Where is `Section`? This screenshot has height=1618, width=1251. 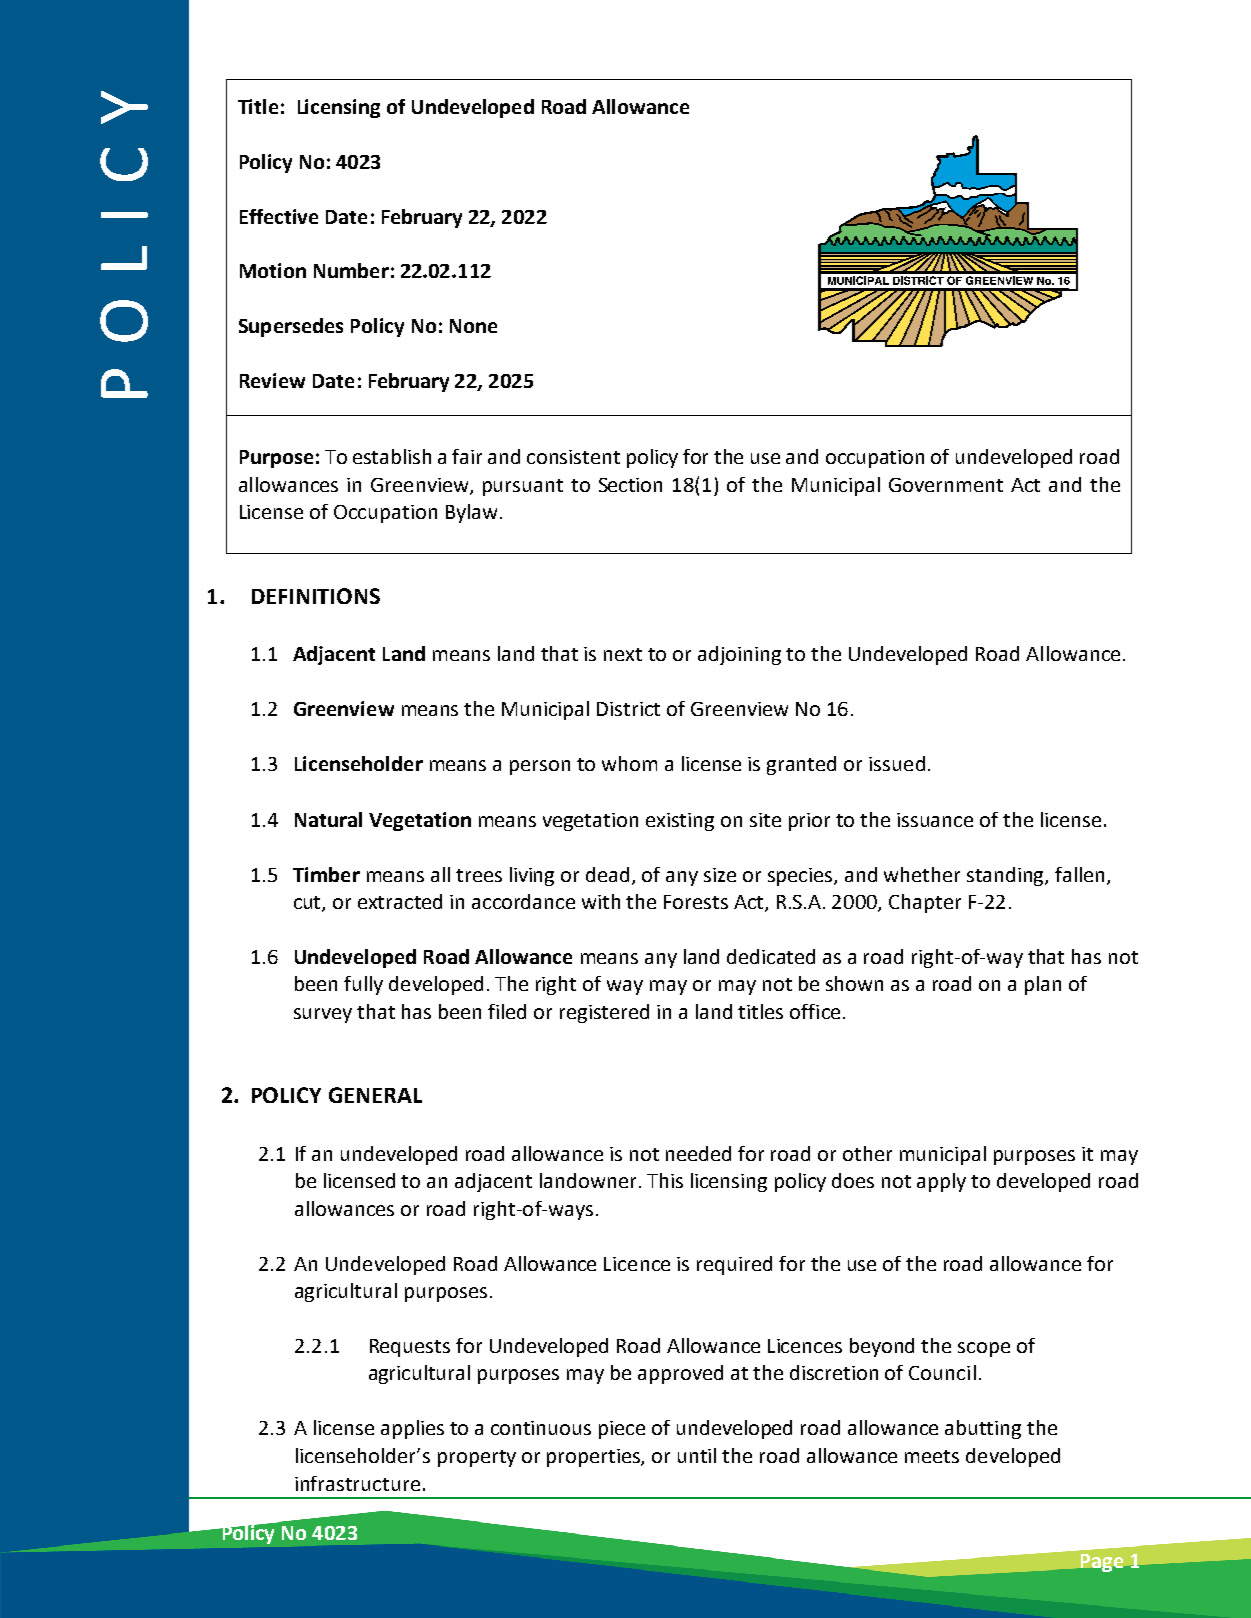
Section is located at coordinates (630, 485).
